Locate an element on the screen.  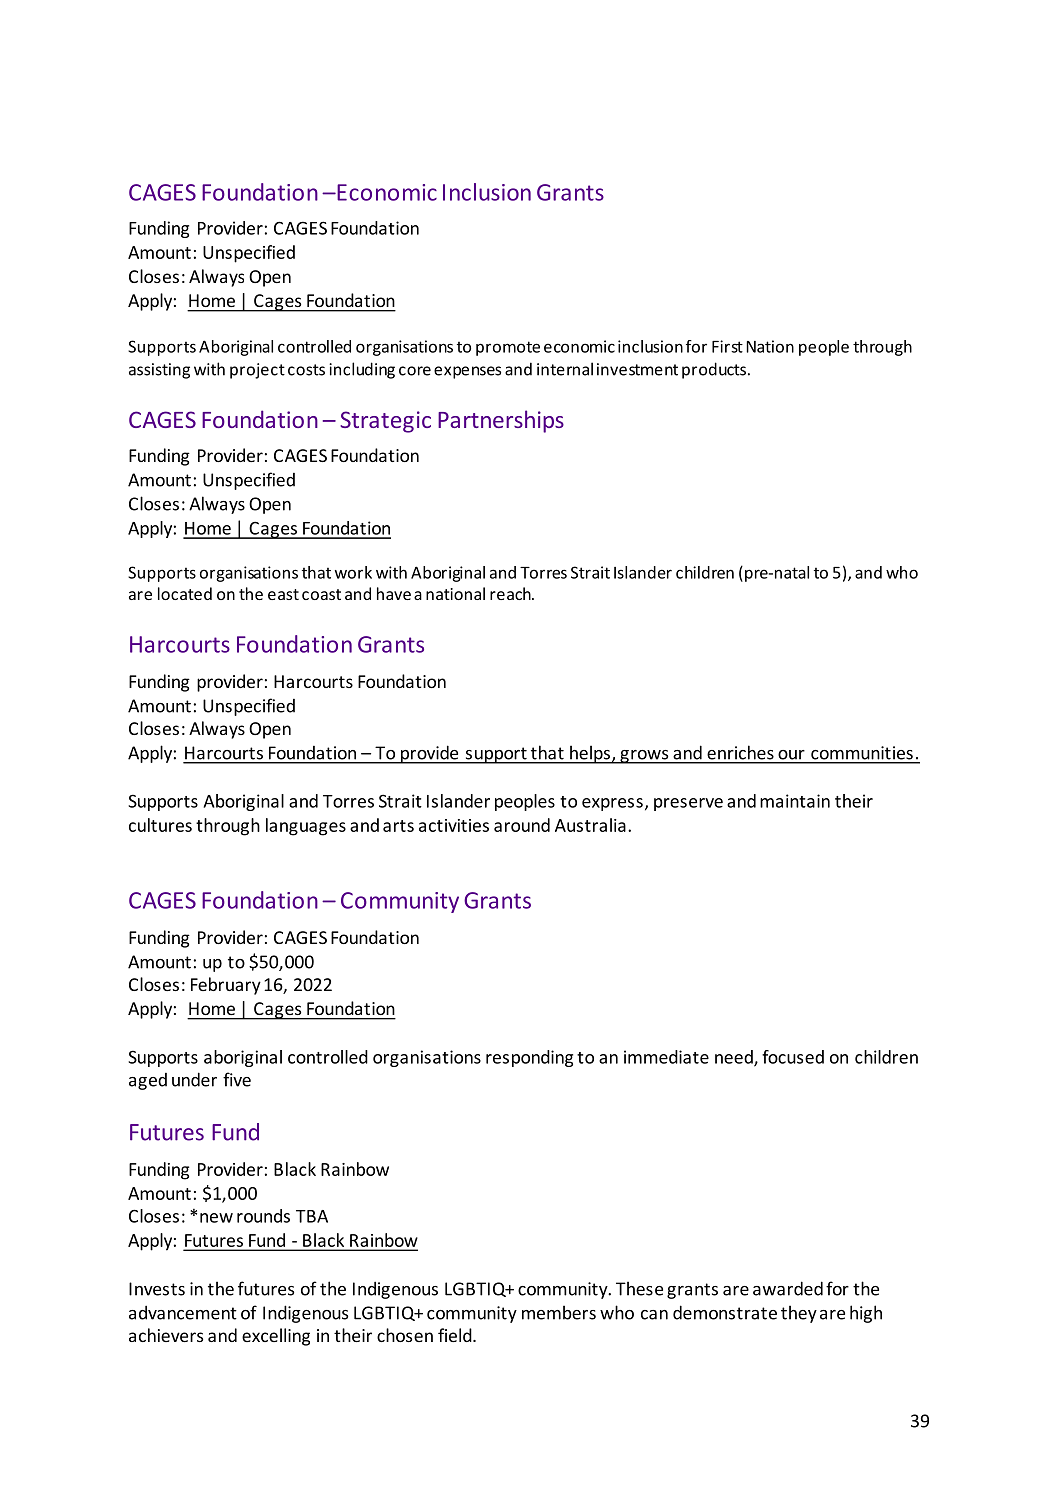
products is located at coordinates (714, 370).
